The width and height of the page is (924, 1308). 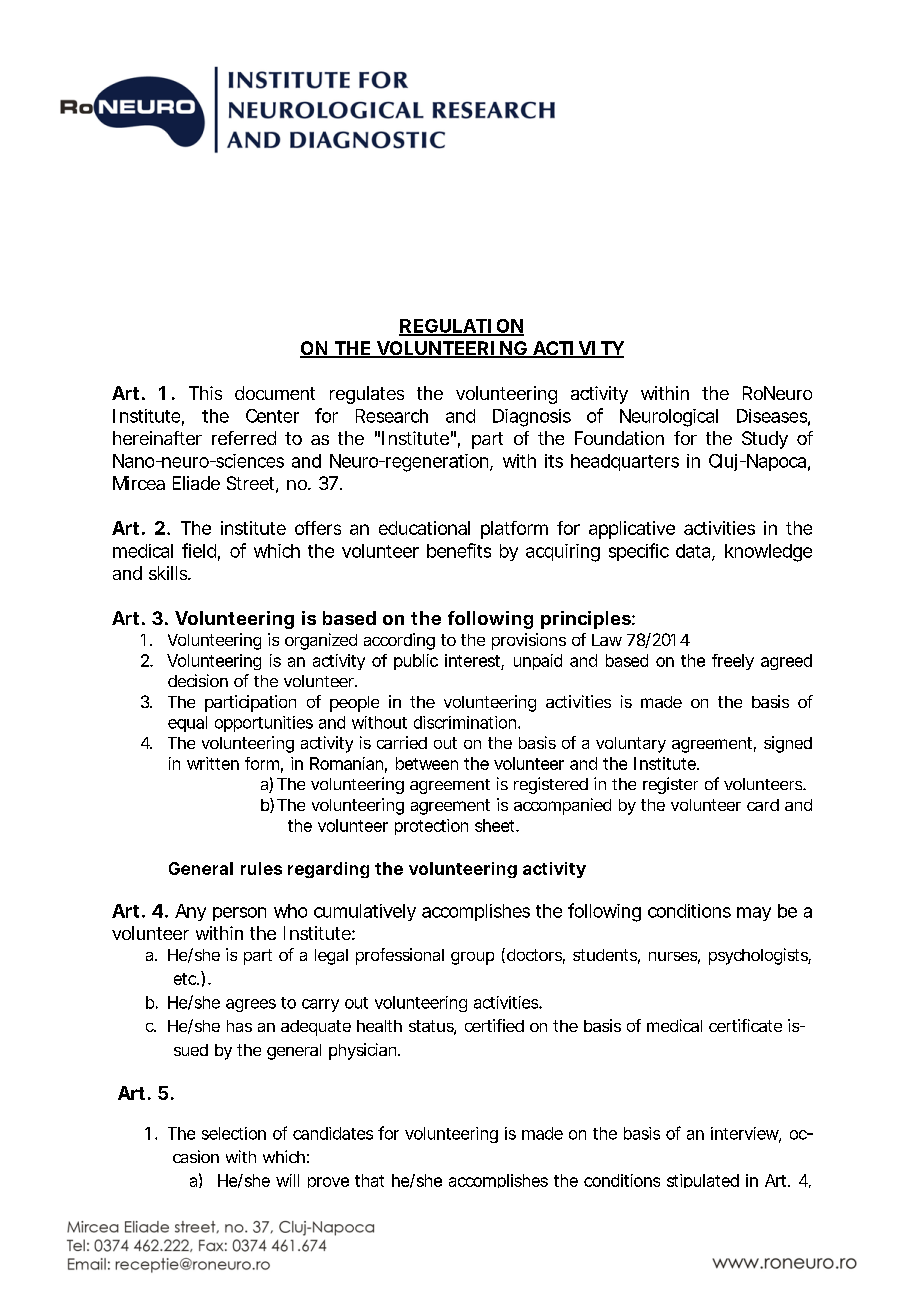 I want to click on organized, so click(x=321, y=641).
